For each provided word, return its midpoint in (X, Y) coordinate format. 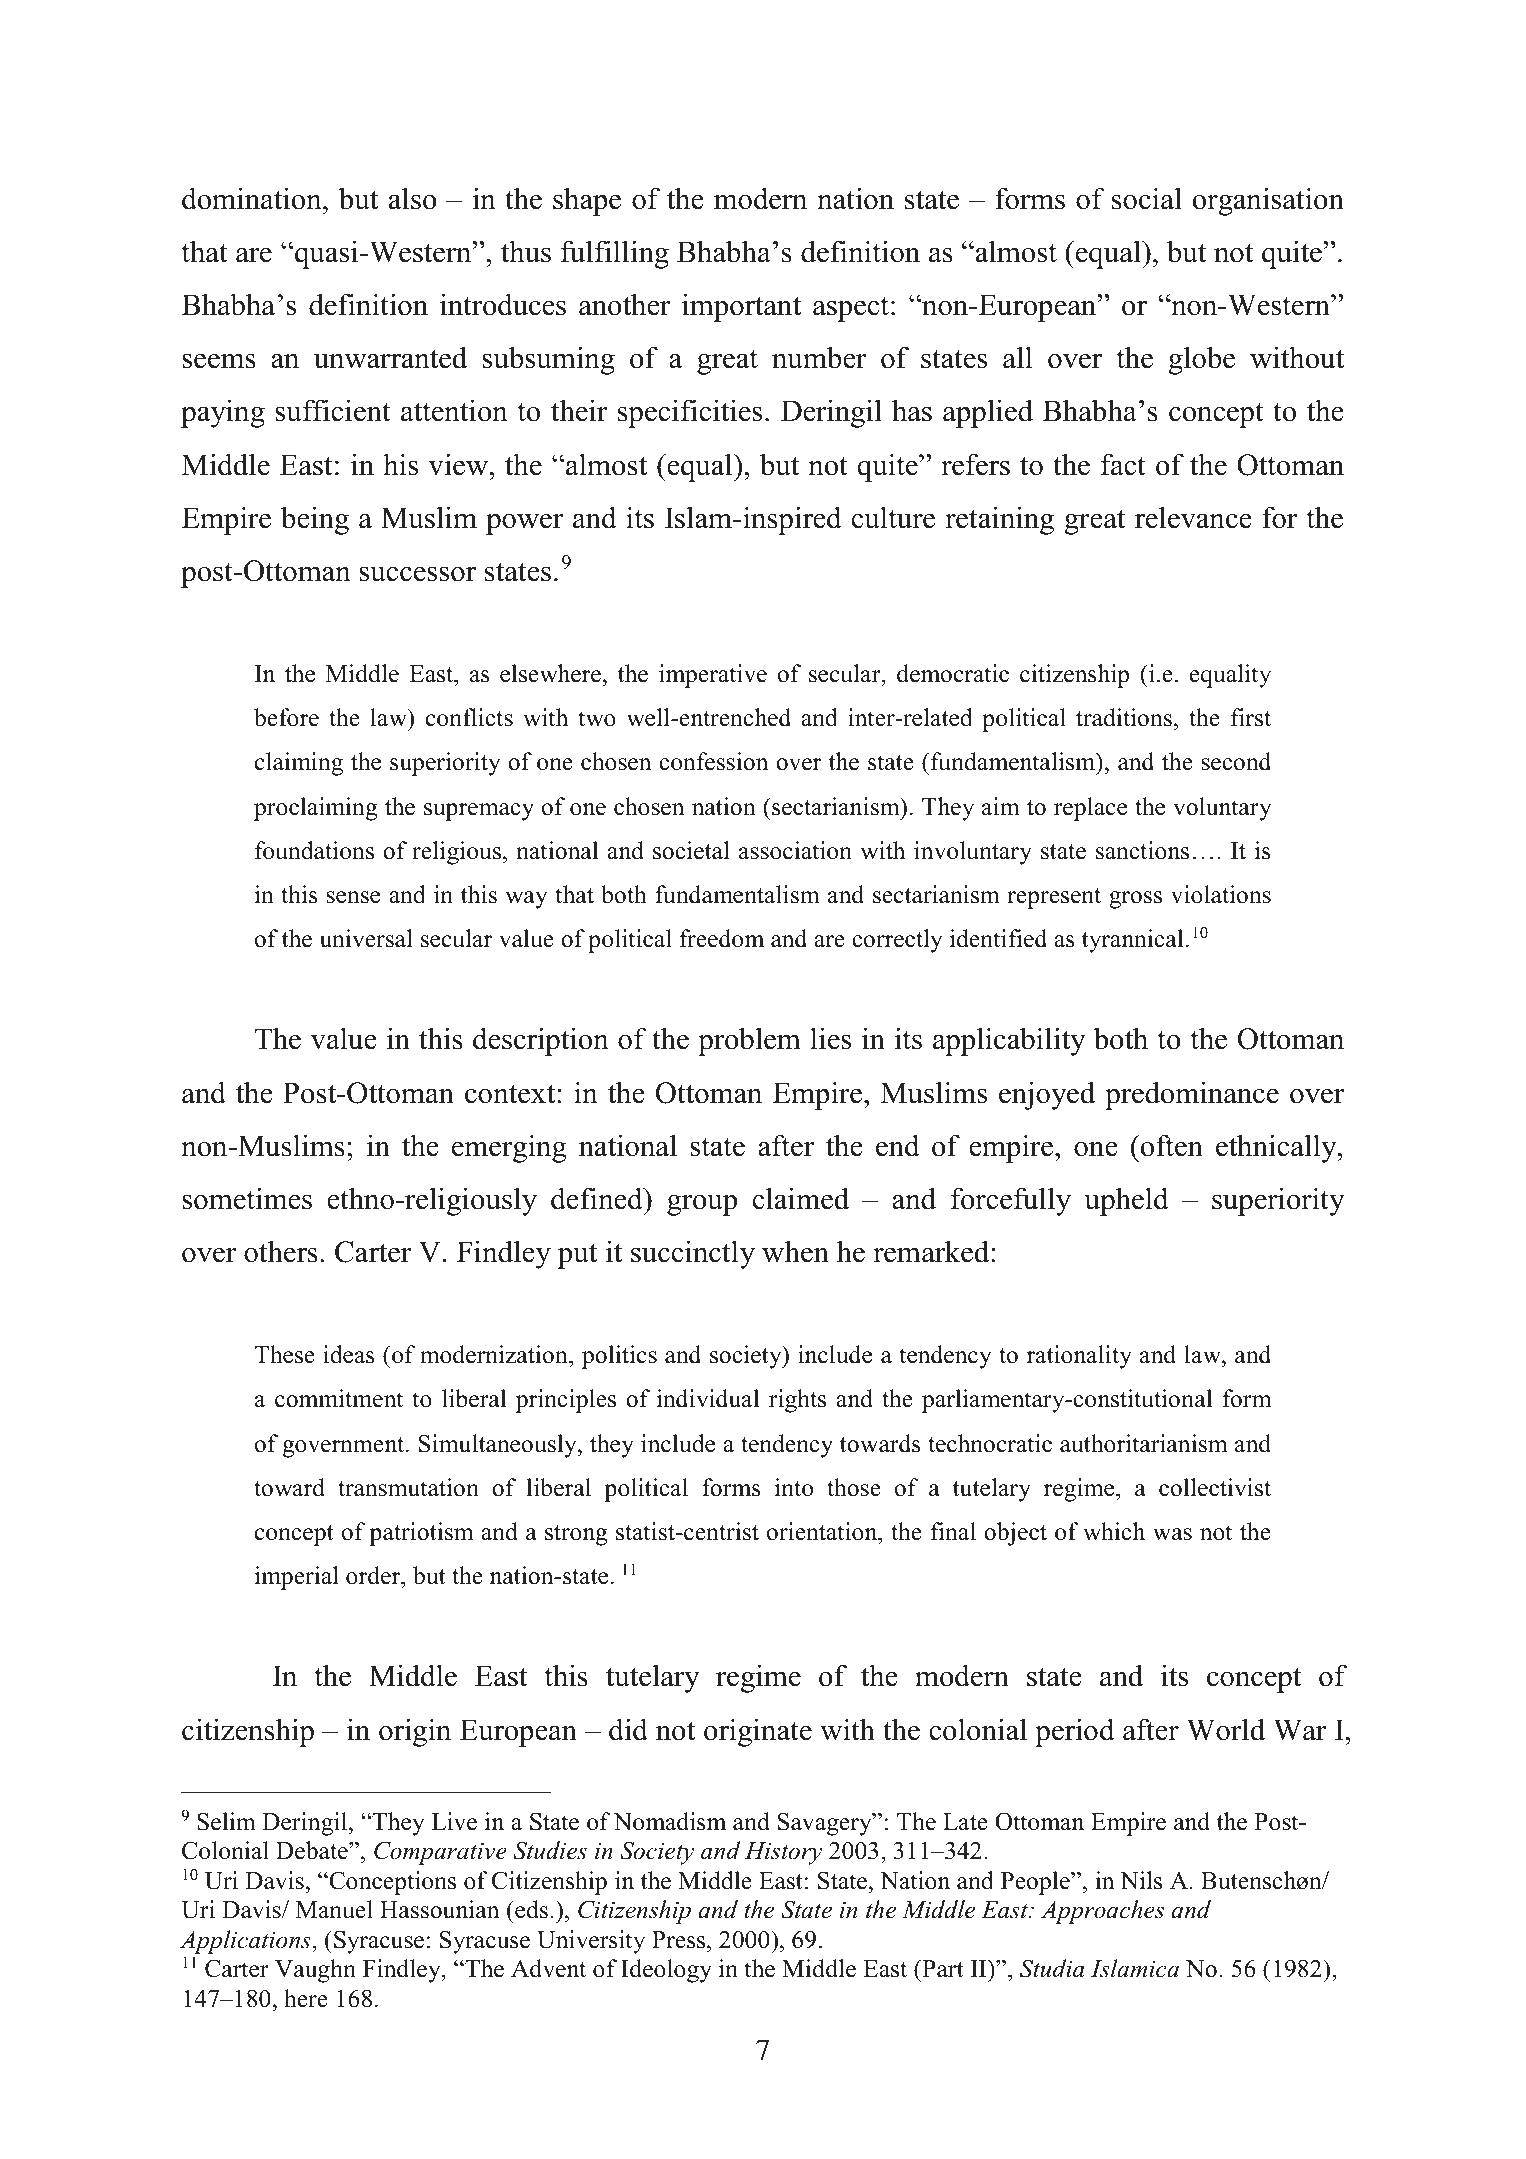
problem (749, 1041)
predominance (1192, 1095)
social (1147, 198)
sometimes (247, 1198)
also (413, 198)
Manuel (334, 1909)
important (741, 307)
